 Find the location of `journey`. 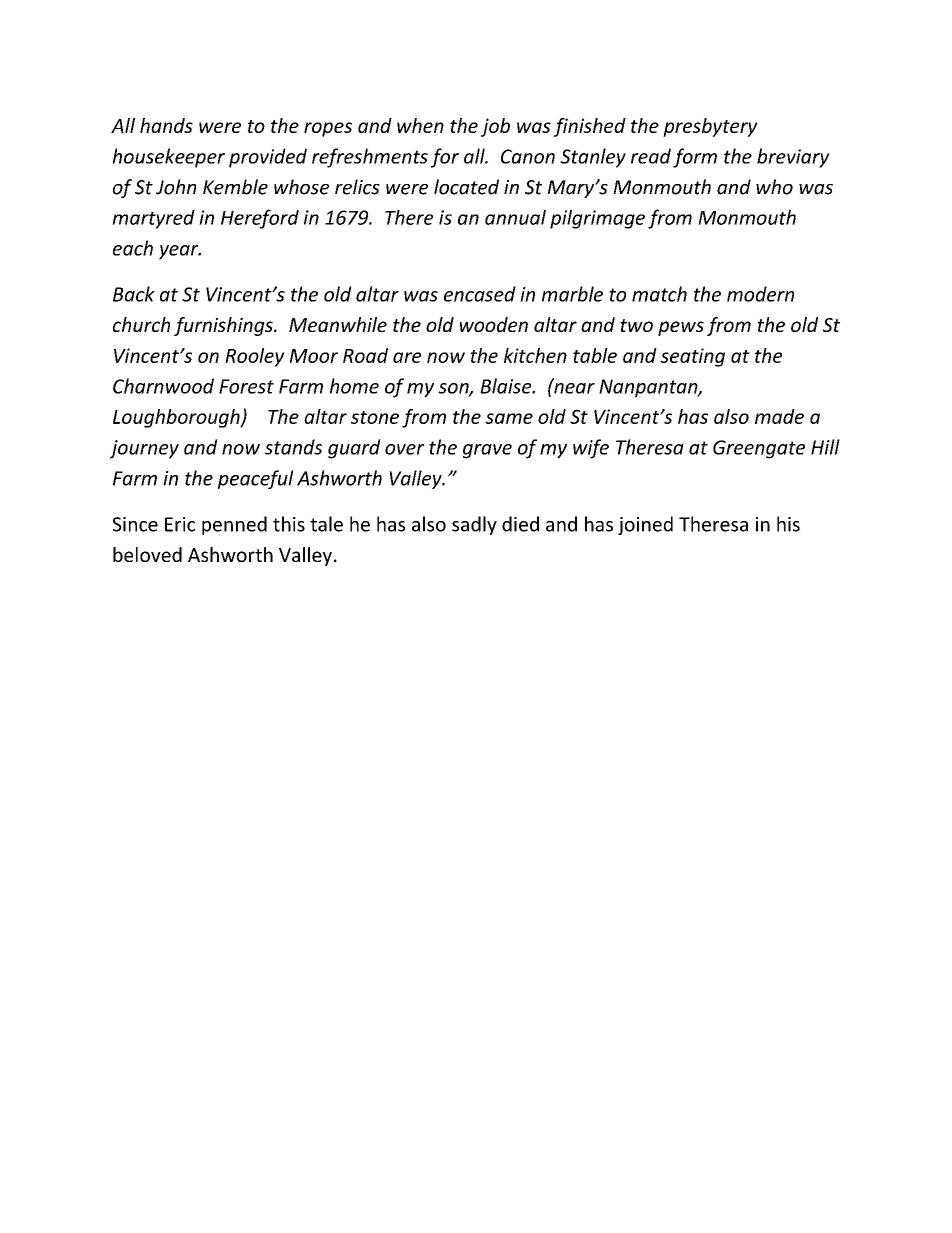

journey is located at coordinates (144, 449).
